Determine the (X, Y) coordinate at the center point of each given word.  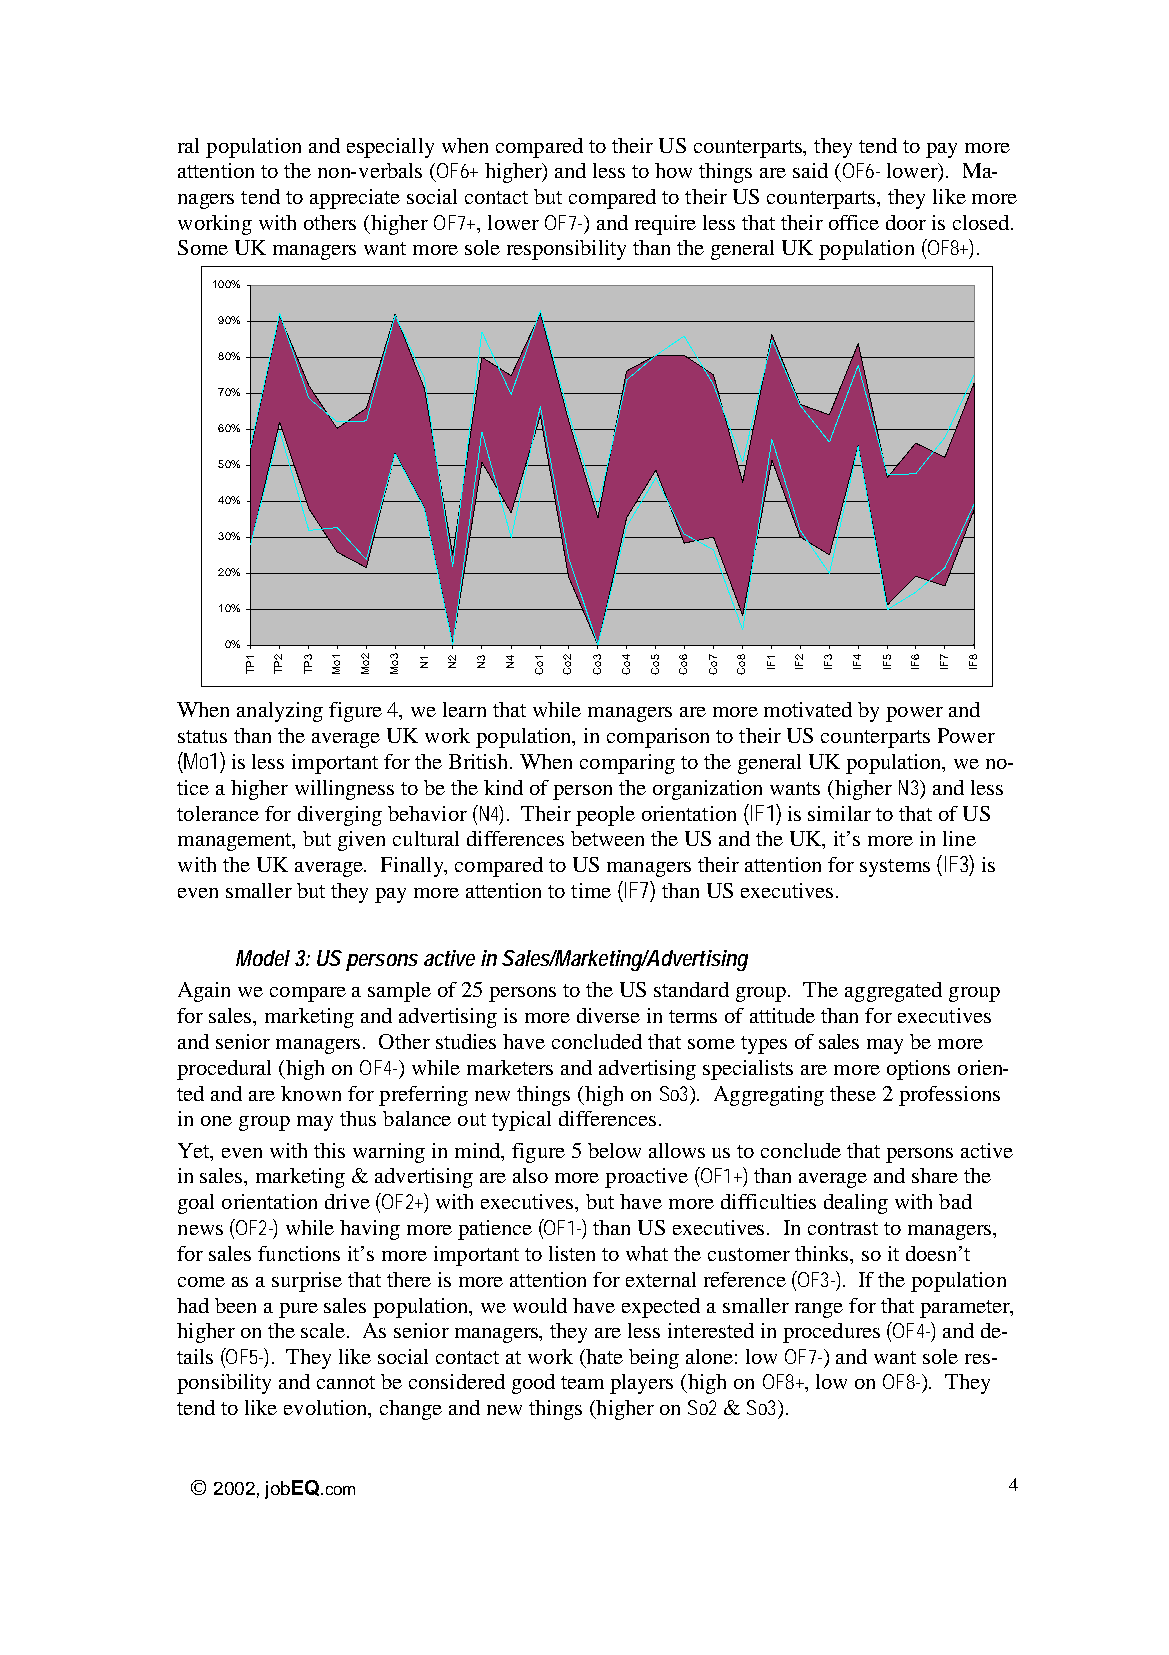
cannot (346, 1382)
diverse (608, 1015)
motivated (808, 709)
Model (263, 958)
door (906, 222)
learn (464, 709)
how (673, 170)
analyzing (280, 712)
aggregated (893, 992)
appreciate (355, 199)
